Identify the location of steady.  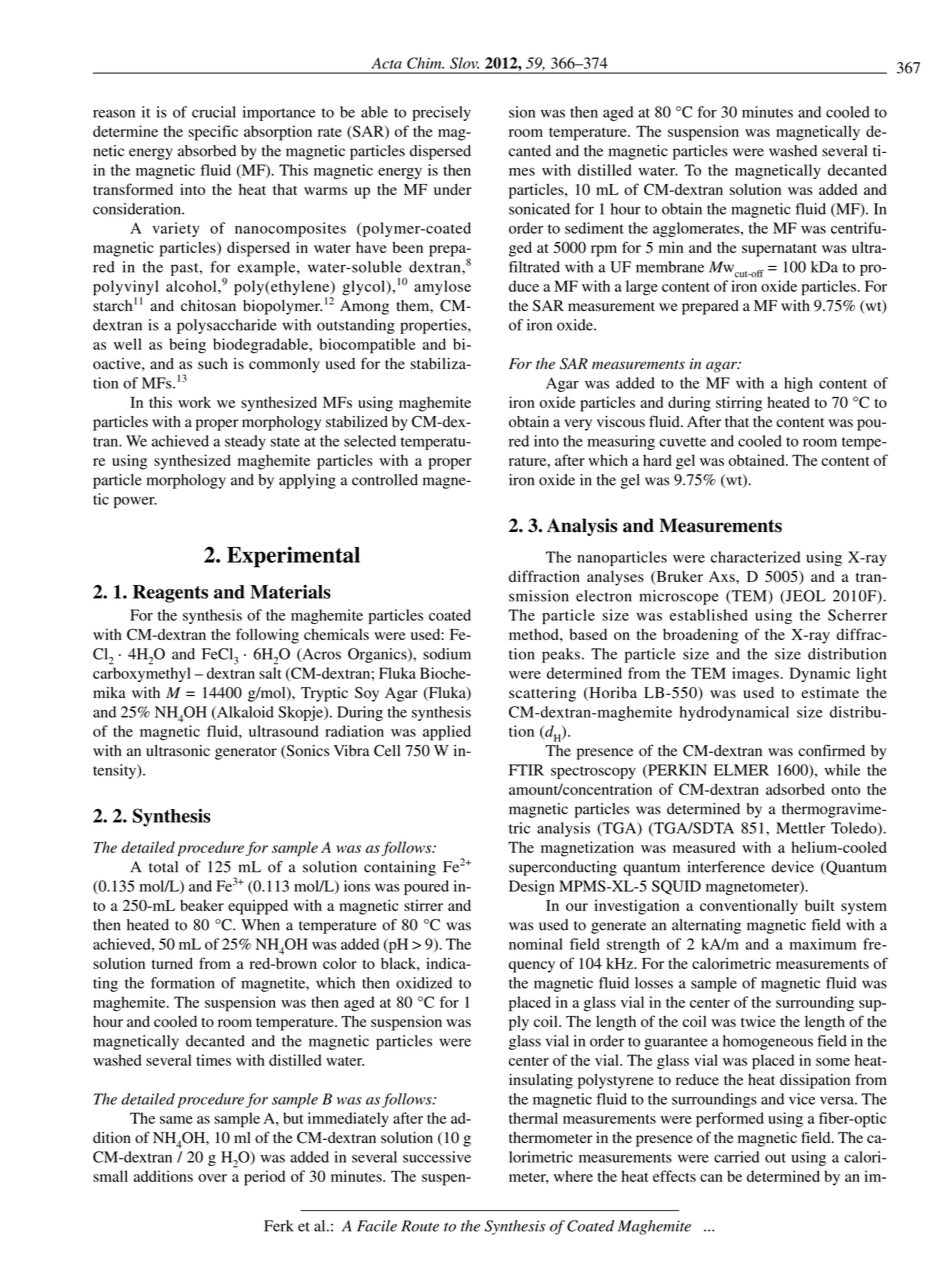
(245, 442).
